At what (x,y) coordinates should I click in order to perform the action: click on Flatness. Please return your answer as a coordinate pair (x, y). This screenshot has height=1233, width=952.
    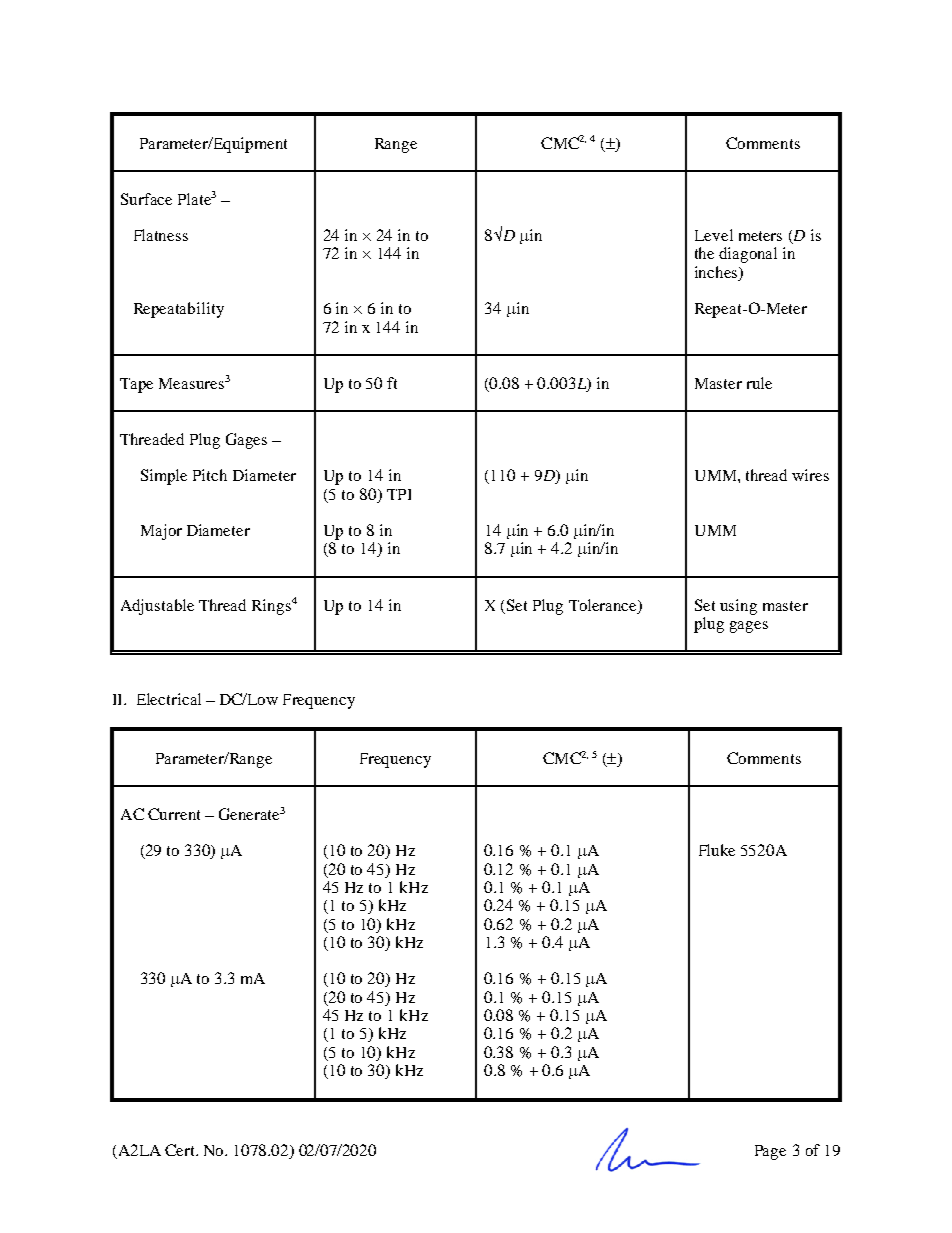
    Looking at the image, I should click on (161, 235).
